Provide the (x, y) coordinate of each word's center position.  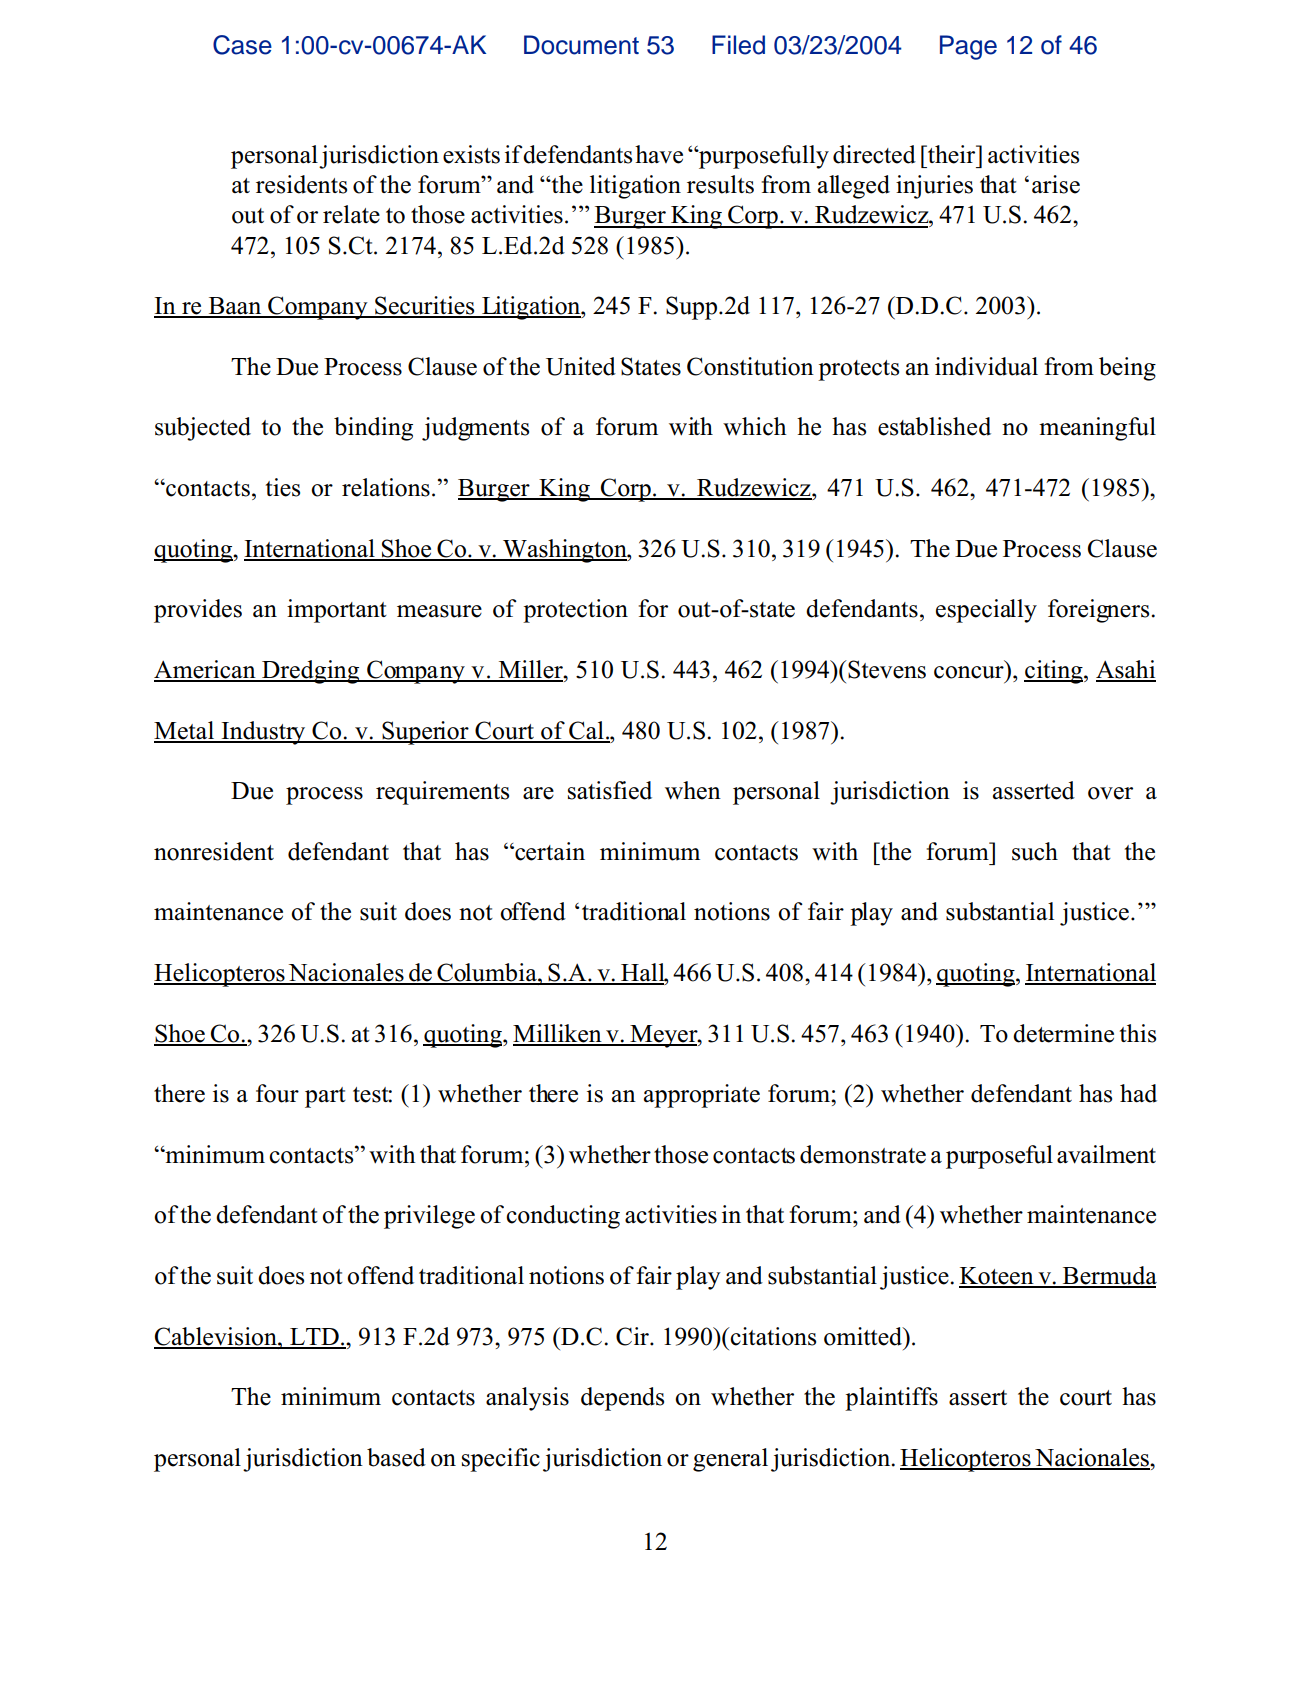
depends (622, 1399)
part (325, 1097)
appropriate (702, 1096)
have (659, 154)
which (755, 426)
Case (242, 45)
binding (373, 429)
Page (968, 47)
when (693, 790)
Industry (263, 733)
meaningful (1097, 429)
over (1110, 793)
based (396, 1457)
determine (1063, 1033)
